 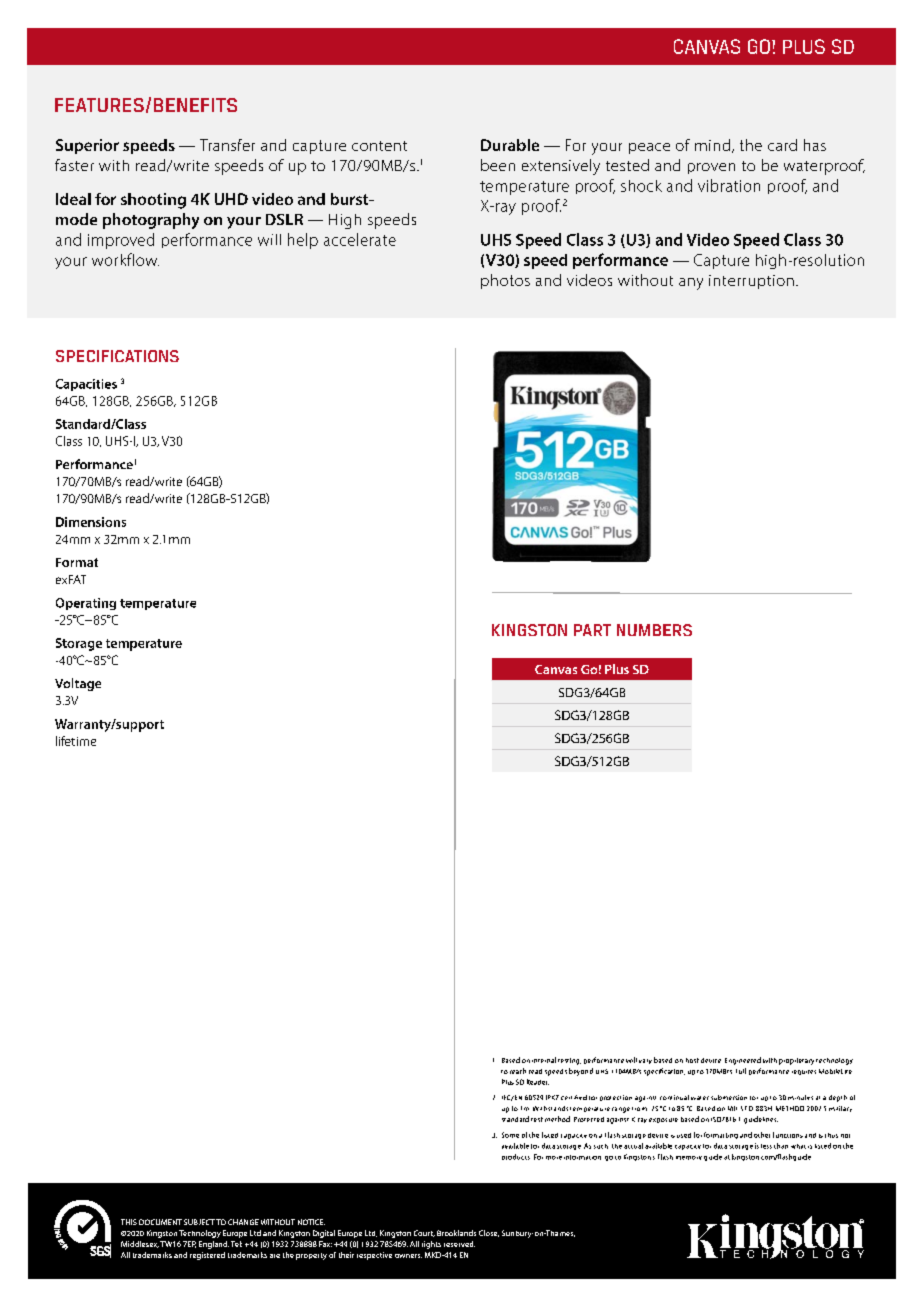 What do you see at coordinates (729, 185) in the image?
I see `vibration` at bounding box center [729, 185].
